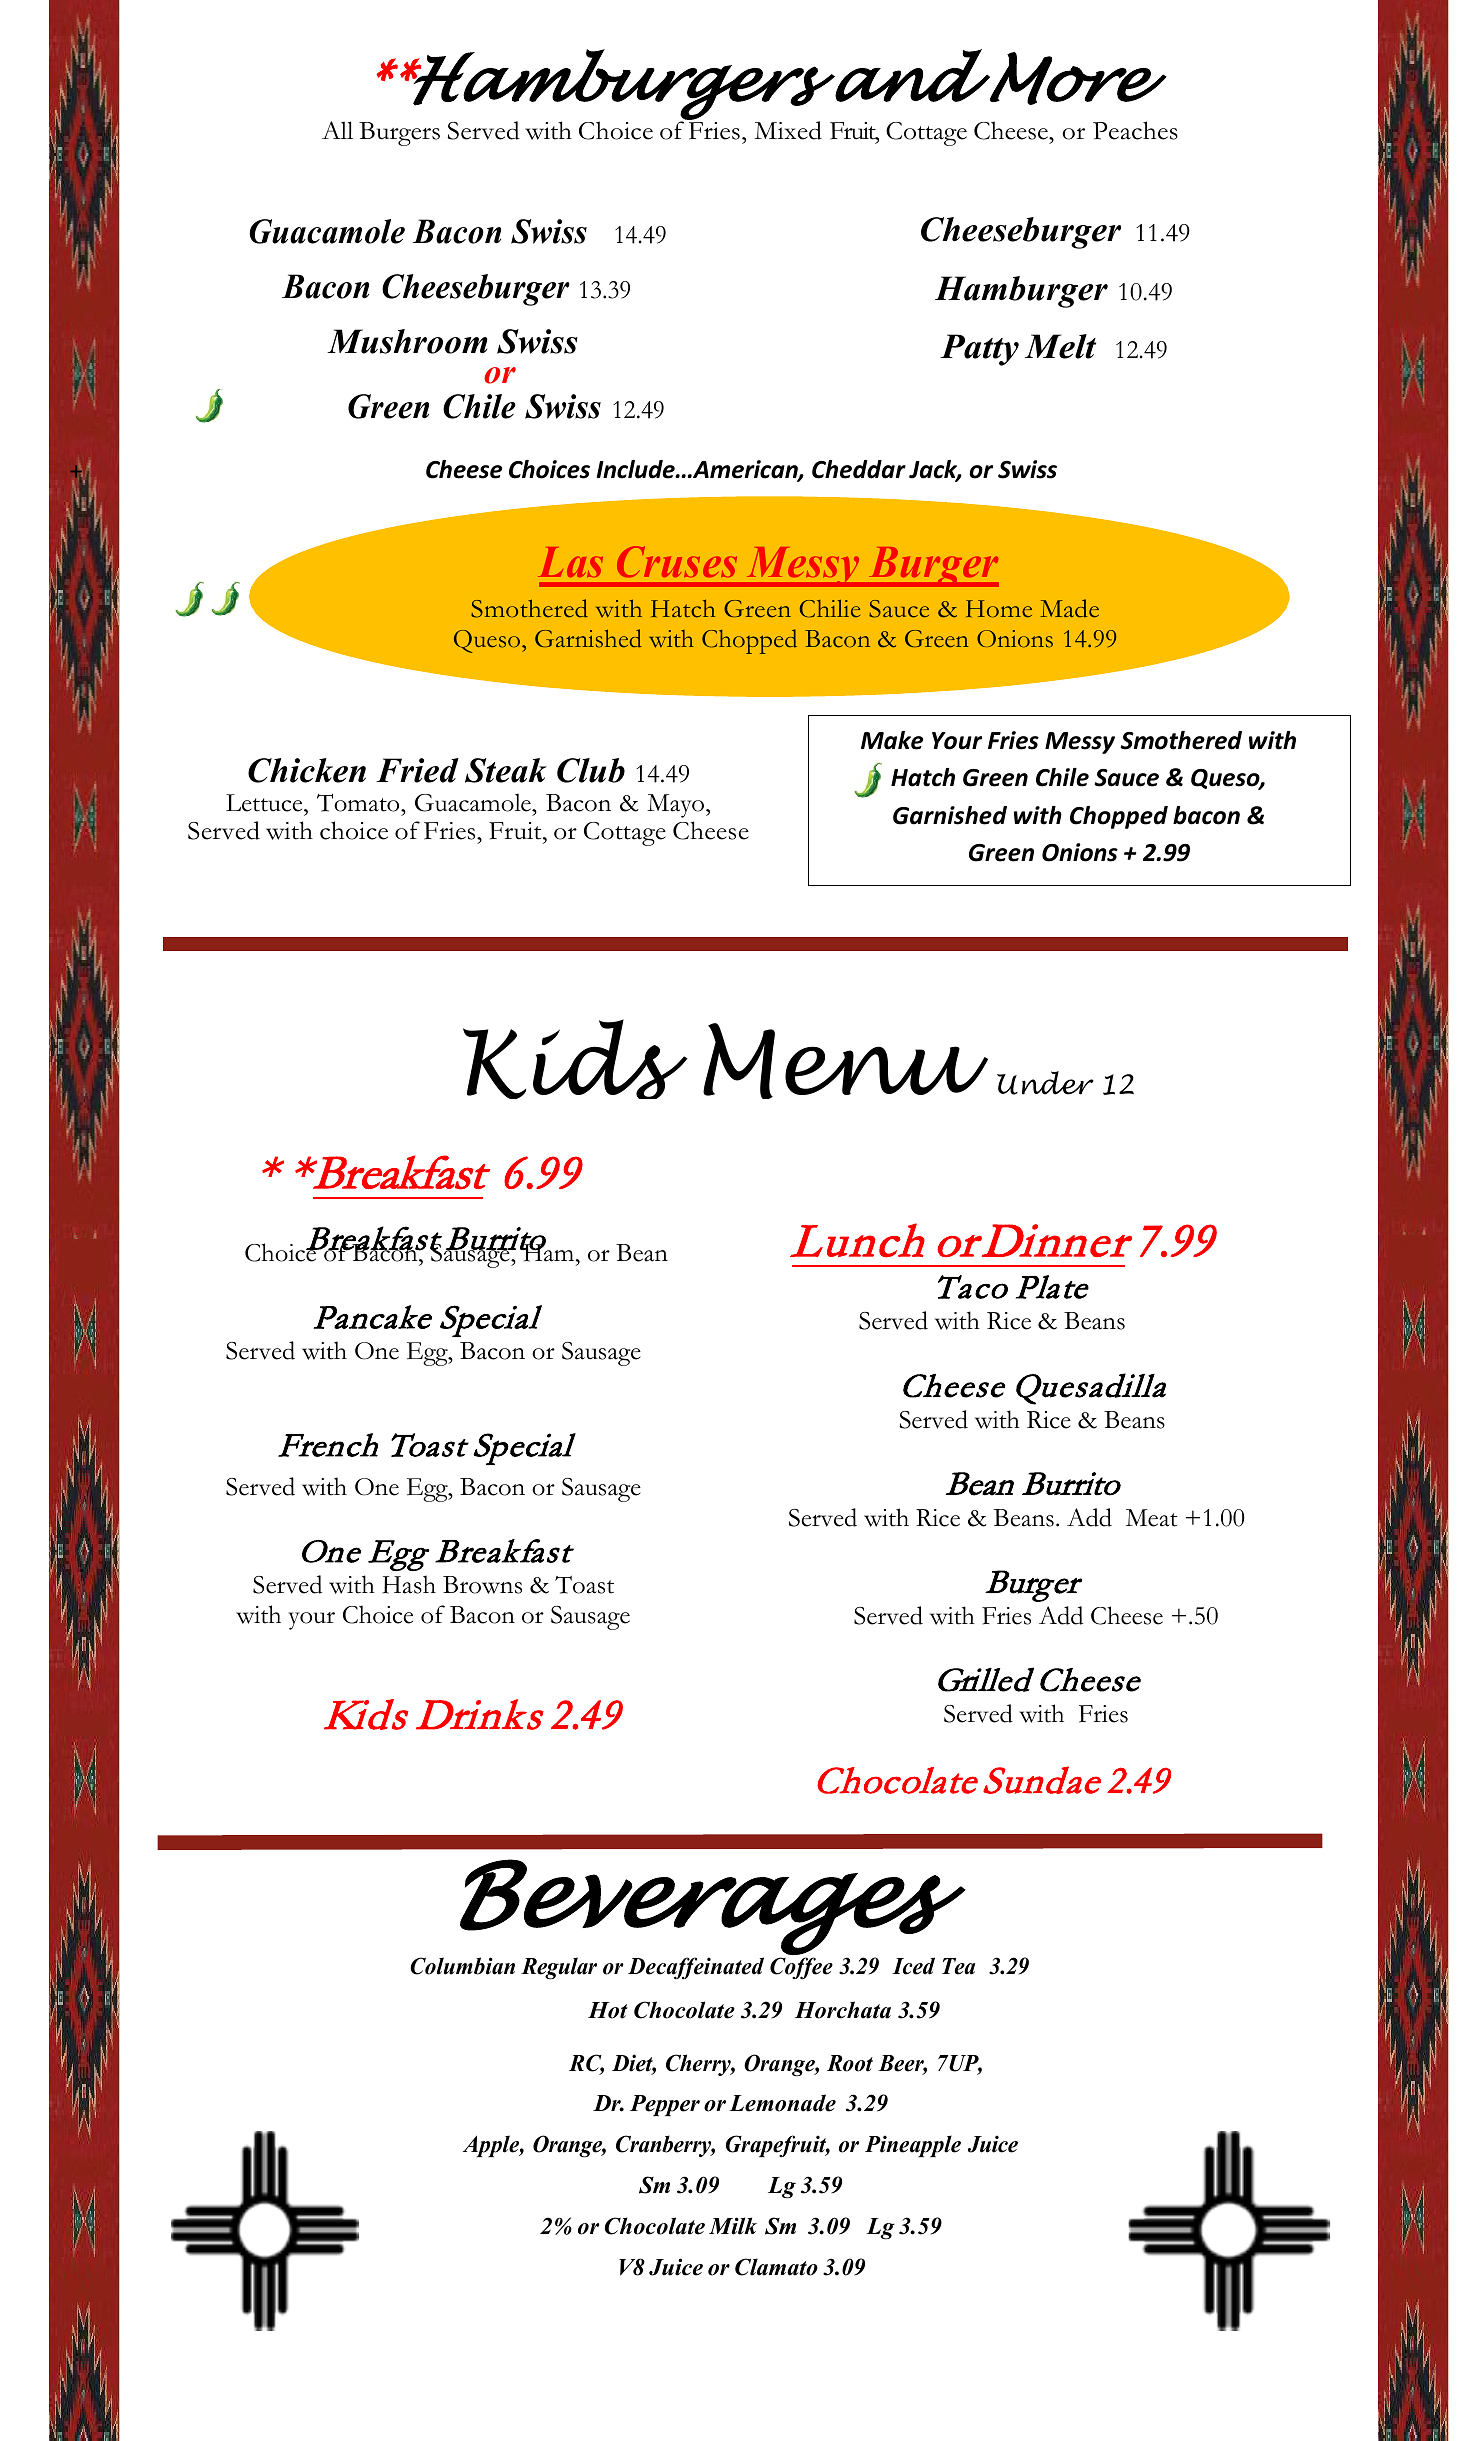 The width and height of the screenshot is (1482, 2441). What do you see at coordinates (462, 1966) in the screenshot?
I see `Columbian` at bounding box center [462, 1966].
